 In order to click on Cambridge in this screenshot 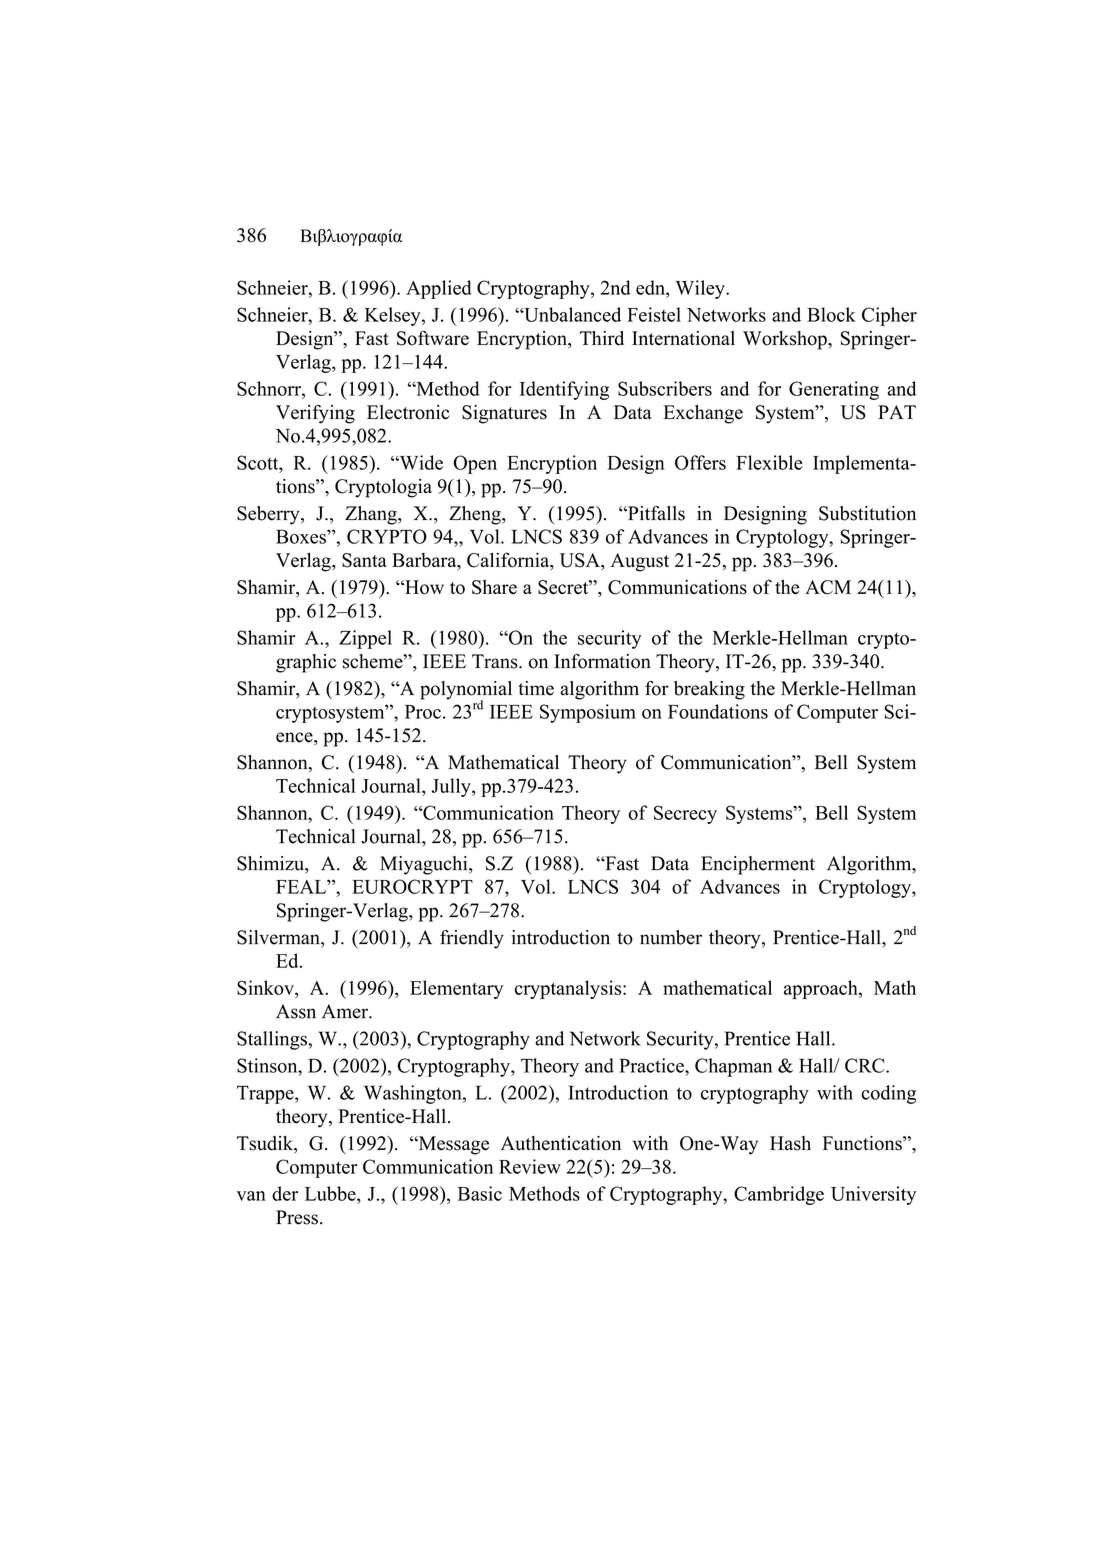, I will do `click(779, 1195)`.
